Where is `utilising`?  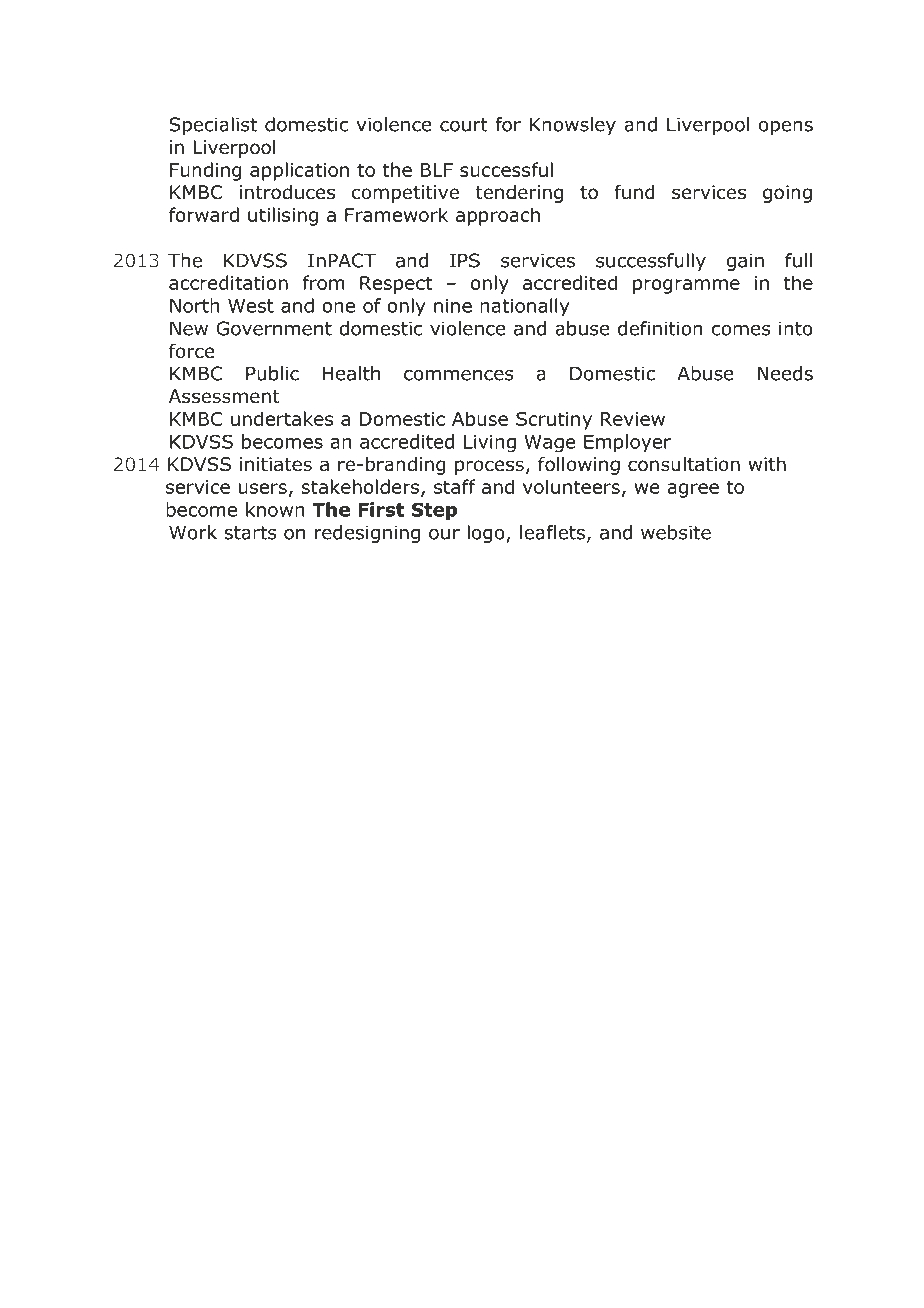
utilising is located at coordinates (283, 216).
